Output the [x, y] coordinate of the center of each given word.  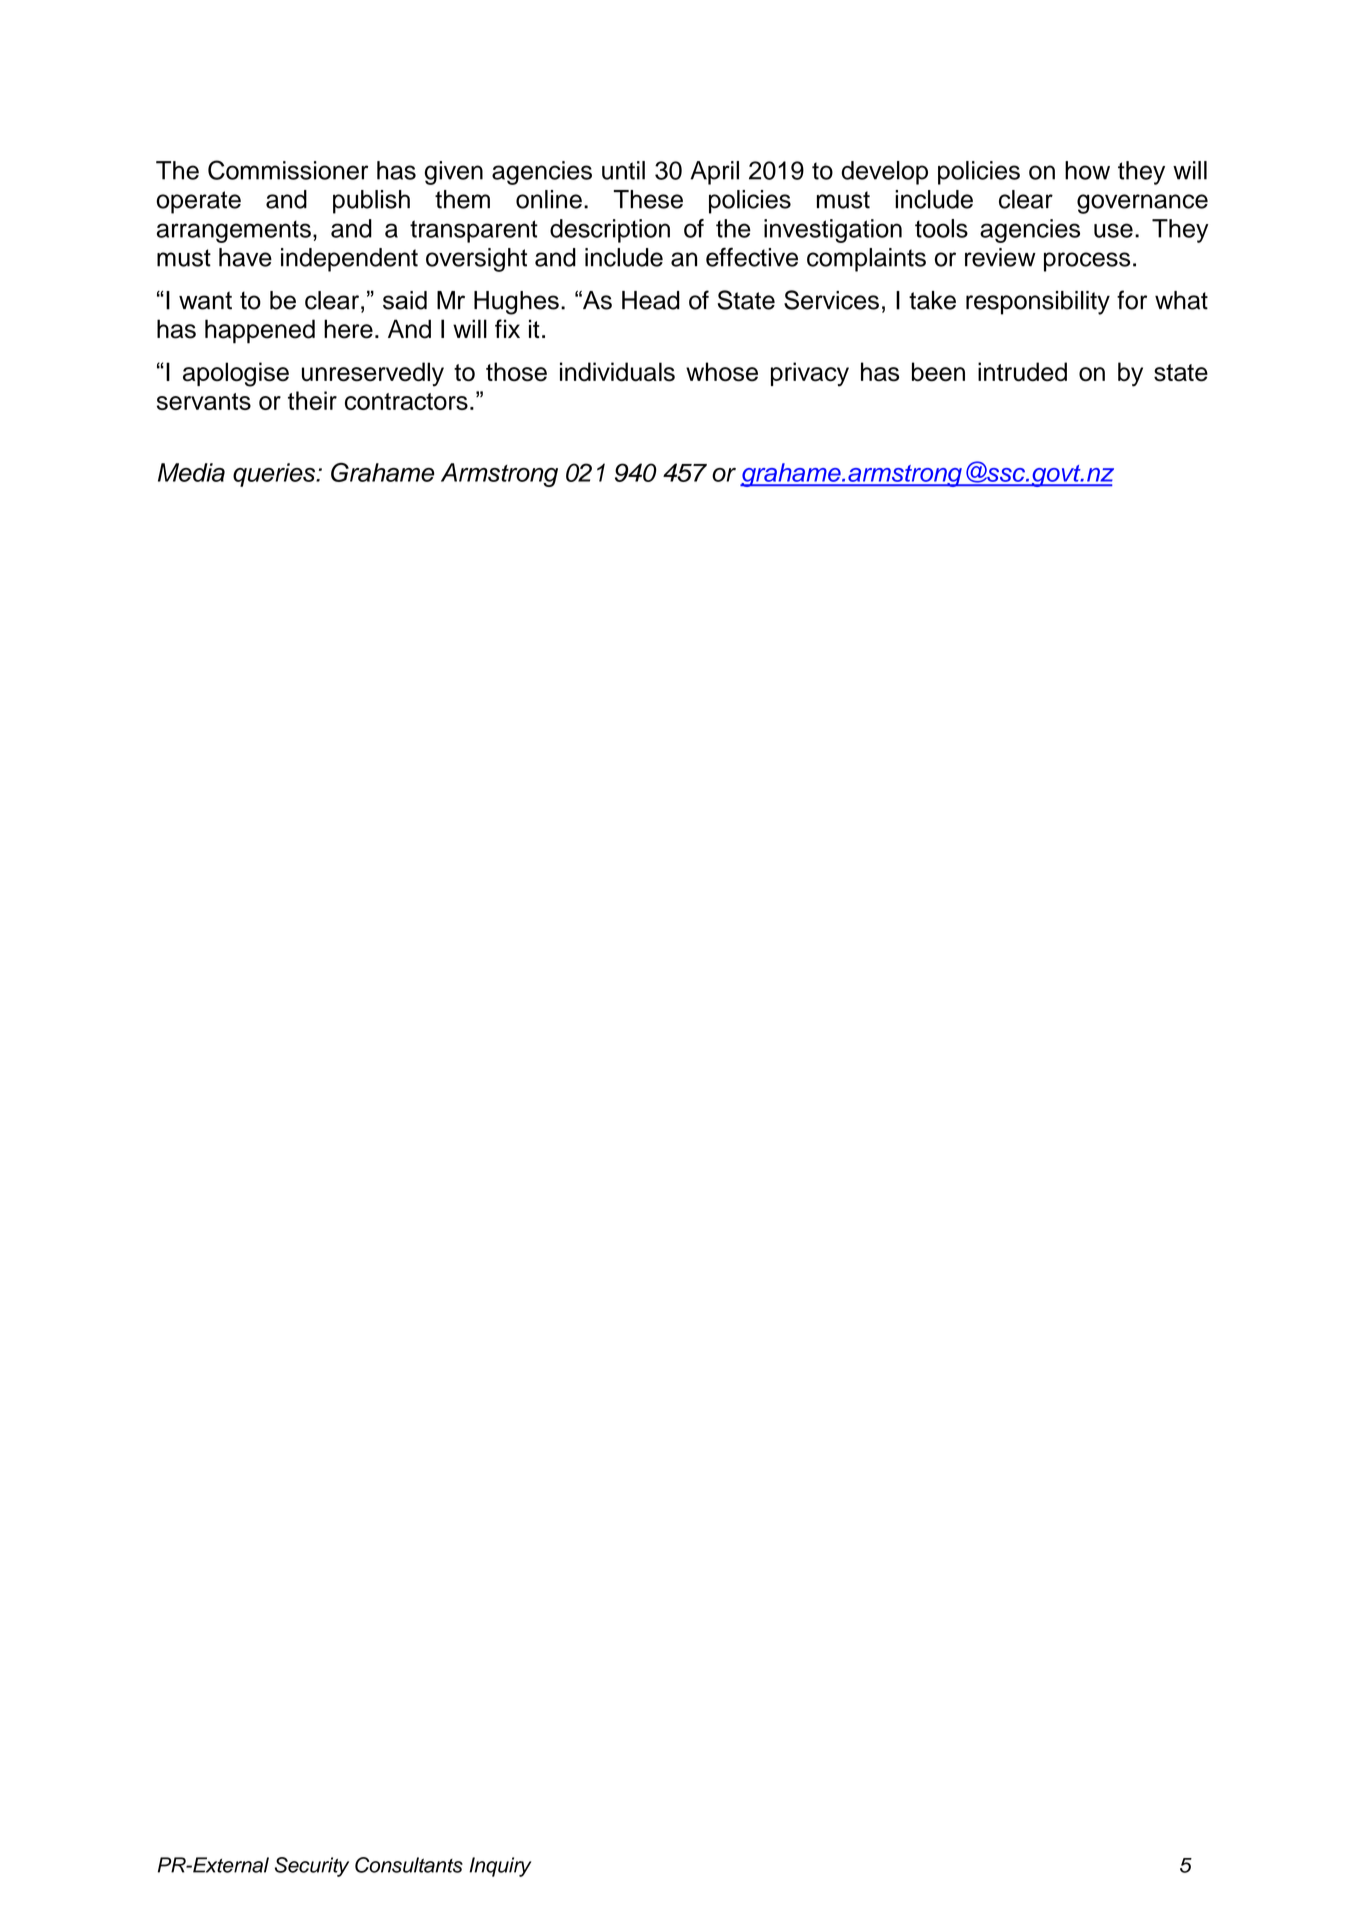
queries [275, 475]
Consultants [409, 1865]
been [938, 372]
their [312, 400]
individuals [617, 372]
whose [722, 372]
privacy [810, 374]
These [648, 199]
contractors [406, 401]
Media [191, 472]
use [1113, 230]
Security [312, 1867]
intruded [1022, 372]
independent [349, 260]
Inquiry [500, 1867]
